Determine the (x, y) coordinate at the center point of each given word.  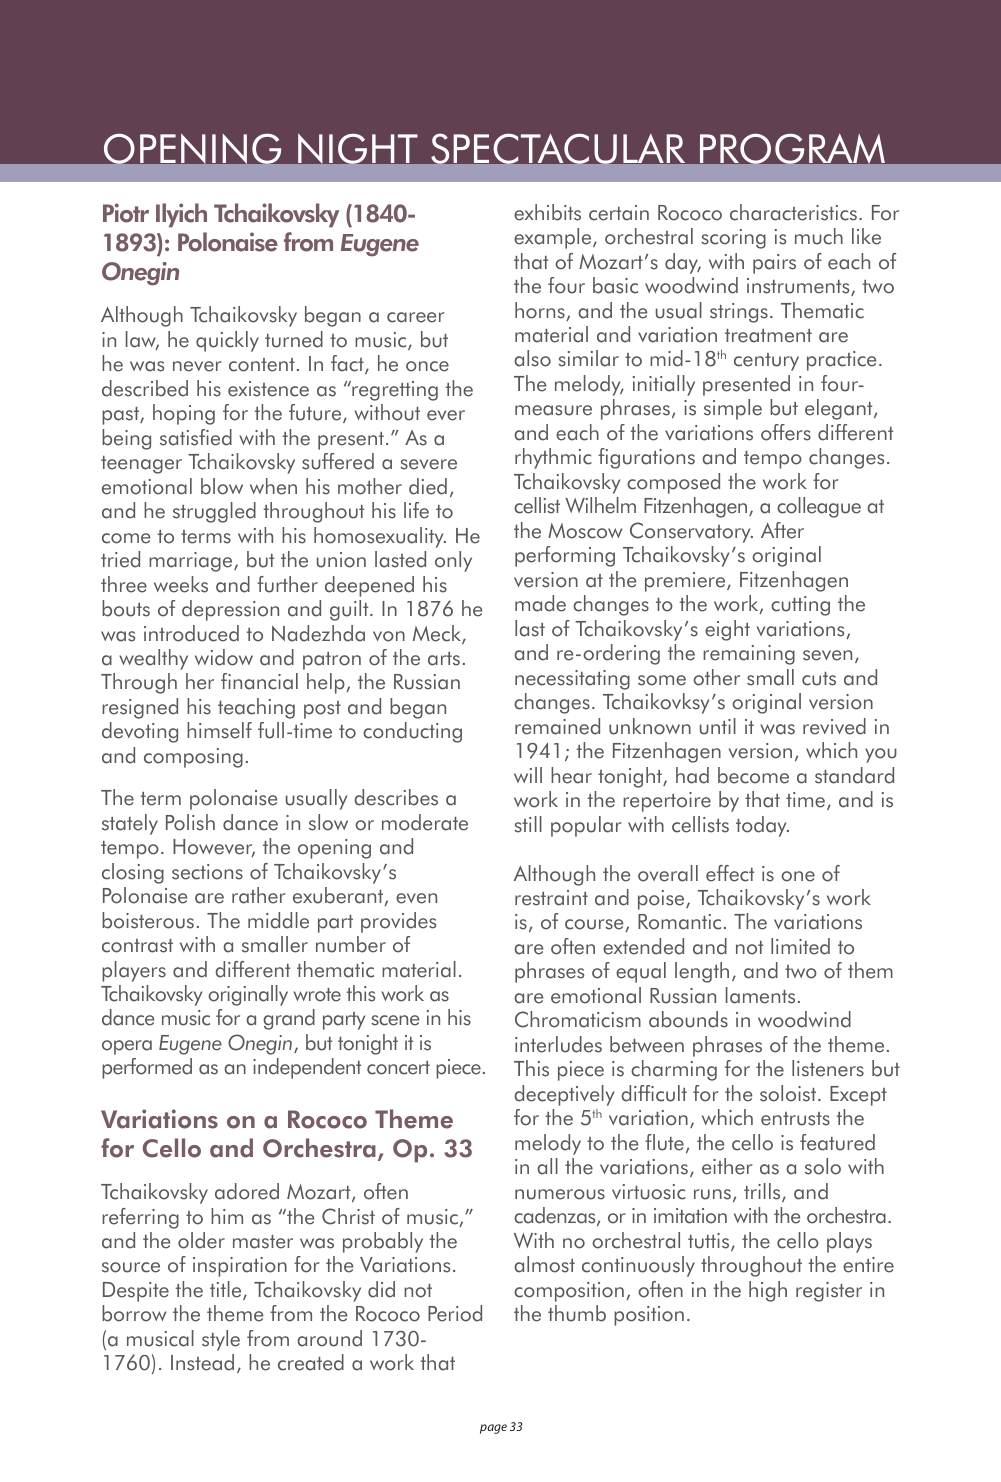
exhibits (547, 212)
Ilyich (181, 215)
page (493, 1429)
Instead (202, 1362)
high (768, 1291)
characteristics (793, 212)
